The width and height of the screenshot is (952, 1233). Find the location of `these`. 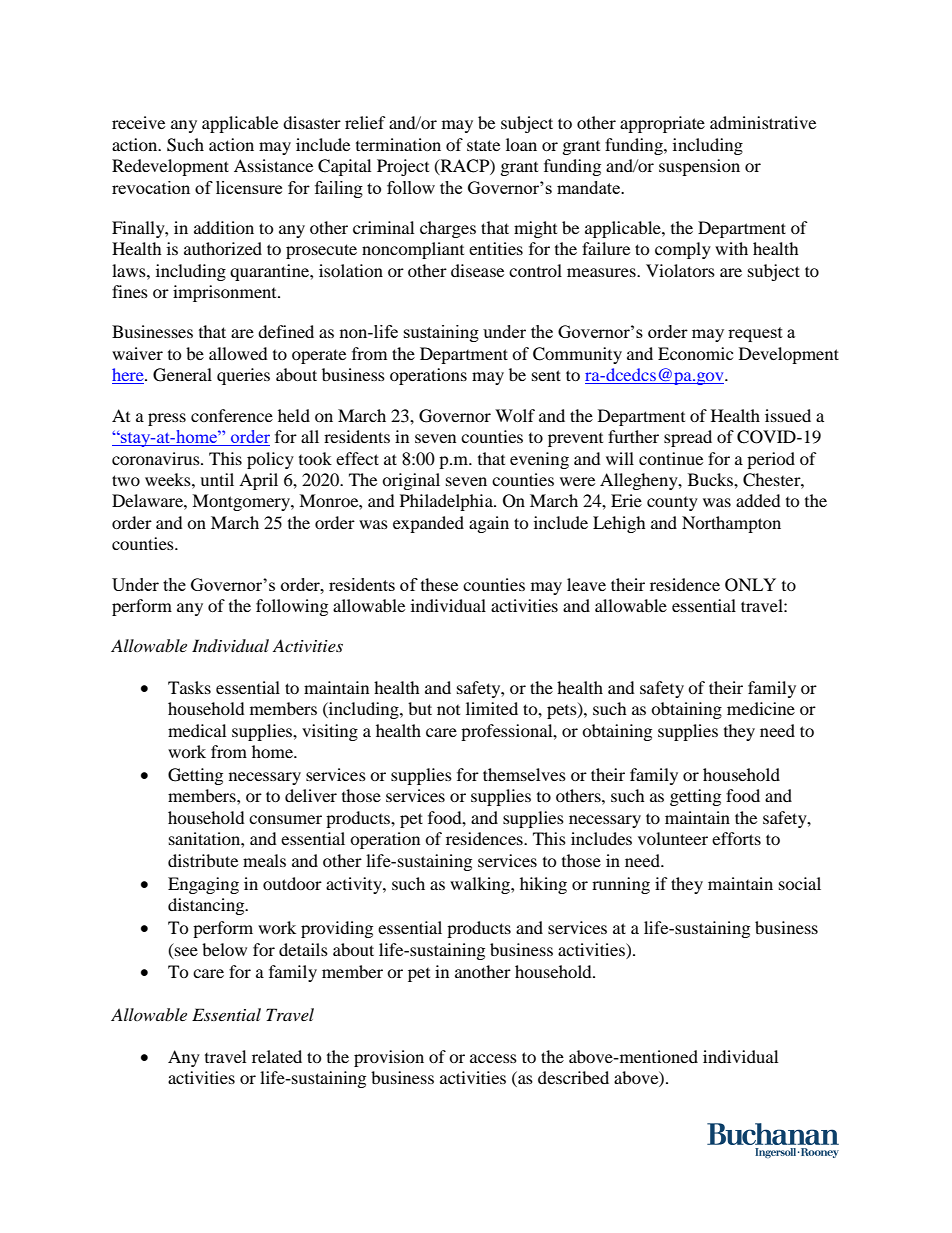

these is located at coordinates (439, 584).
